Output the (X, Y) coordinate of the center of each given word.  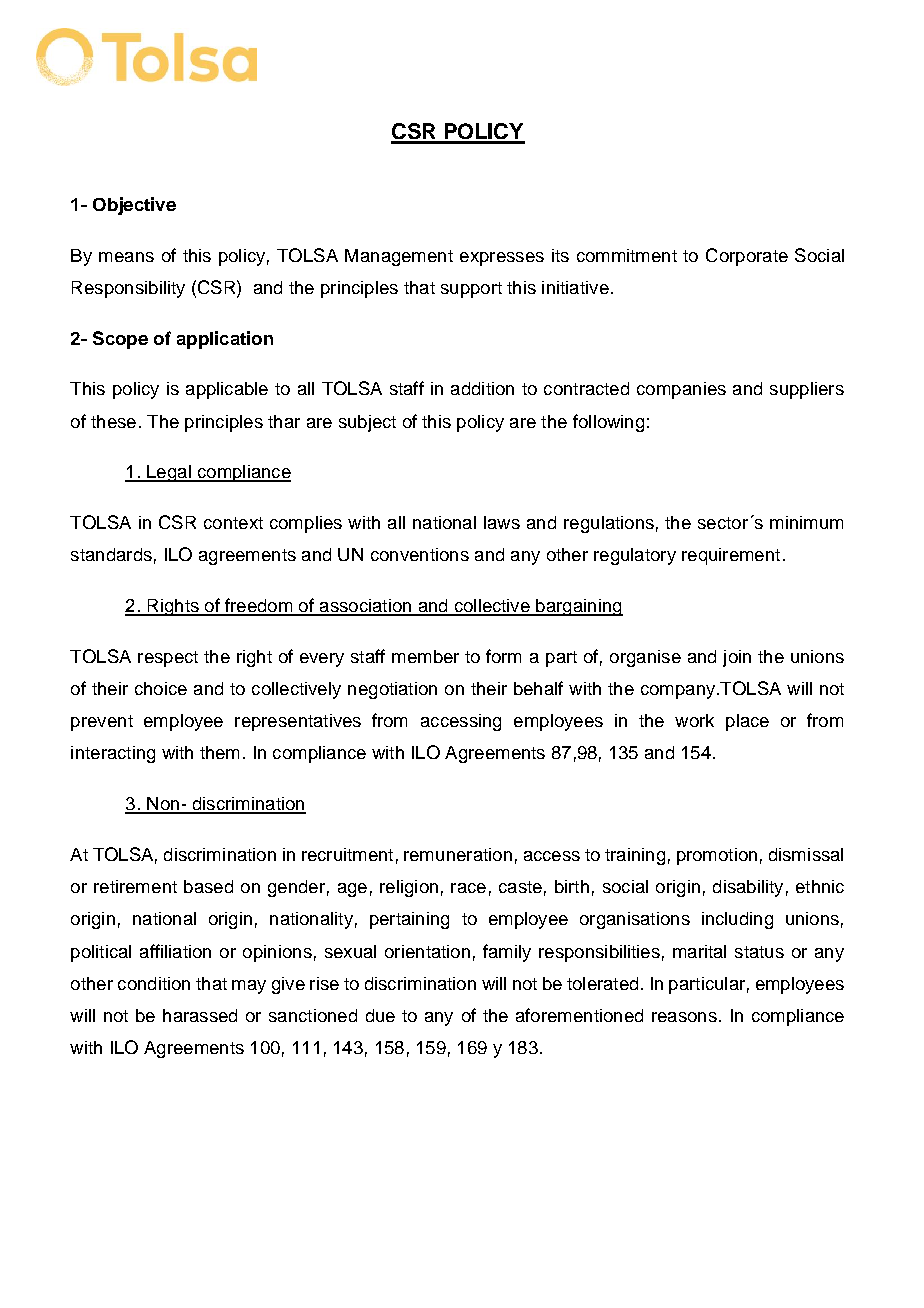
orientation (427, 951)
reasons (684, 1017)
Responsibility (128, 289)
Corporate (747, 257)
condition (154, 983)
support (471, 290)
